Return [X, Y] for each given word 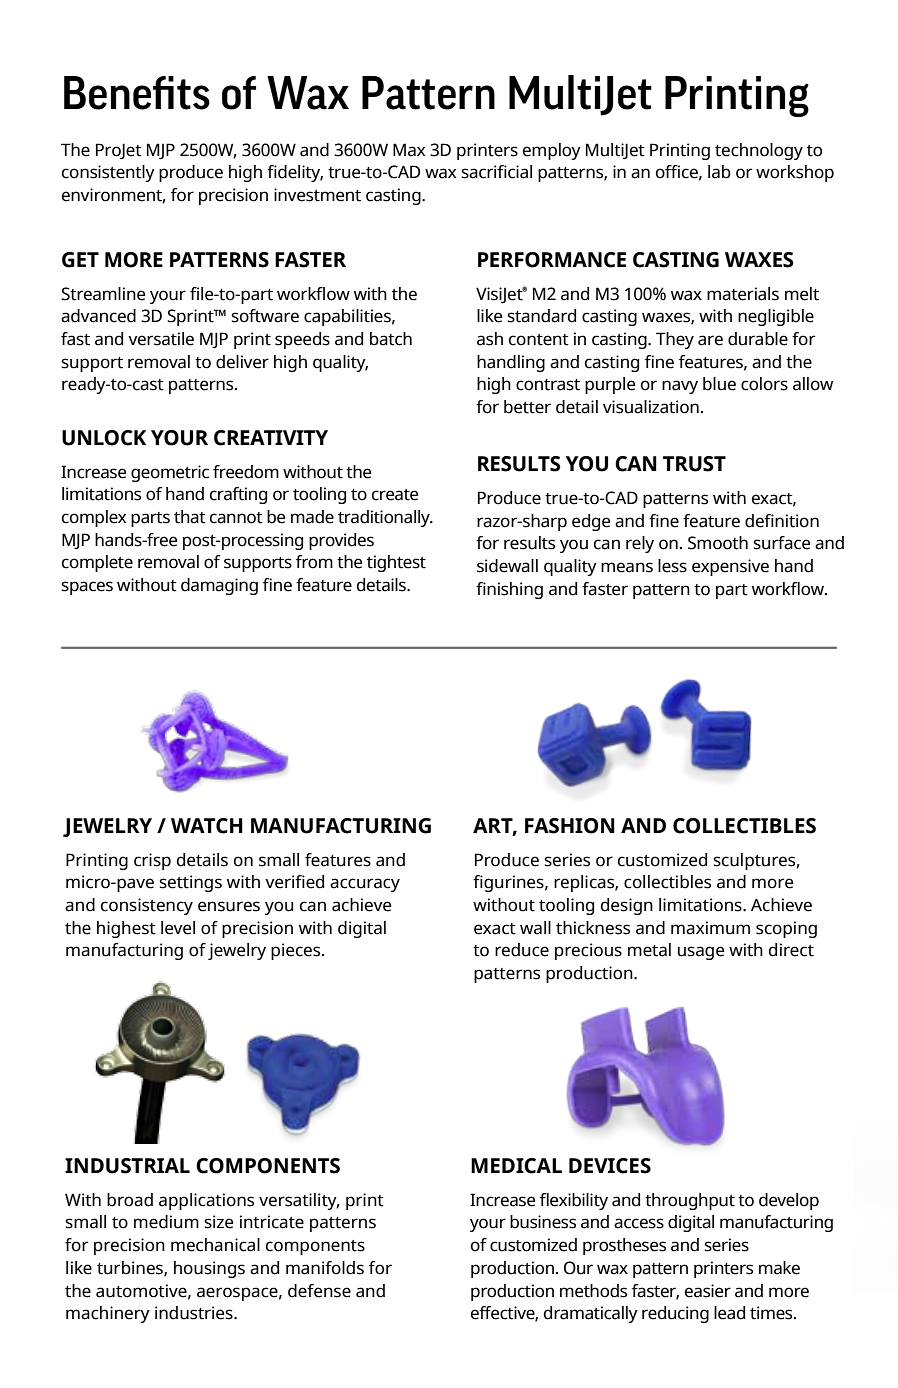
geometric [170, 473]
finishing [509, 590]
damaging [219, 586]
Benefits [137, 93]
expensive [730, 567]
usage [701, 953]
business [543, 1222]
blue [719, 384]
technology [759, 151]
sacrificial [496, 172]
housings [209, 1269]
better [527, 407]
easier [708, 1291]
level [178, 928]
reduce [522, 950]
